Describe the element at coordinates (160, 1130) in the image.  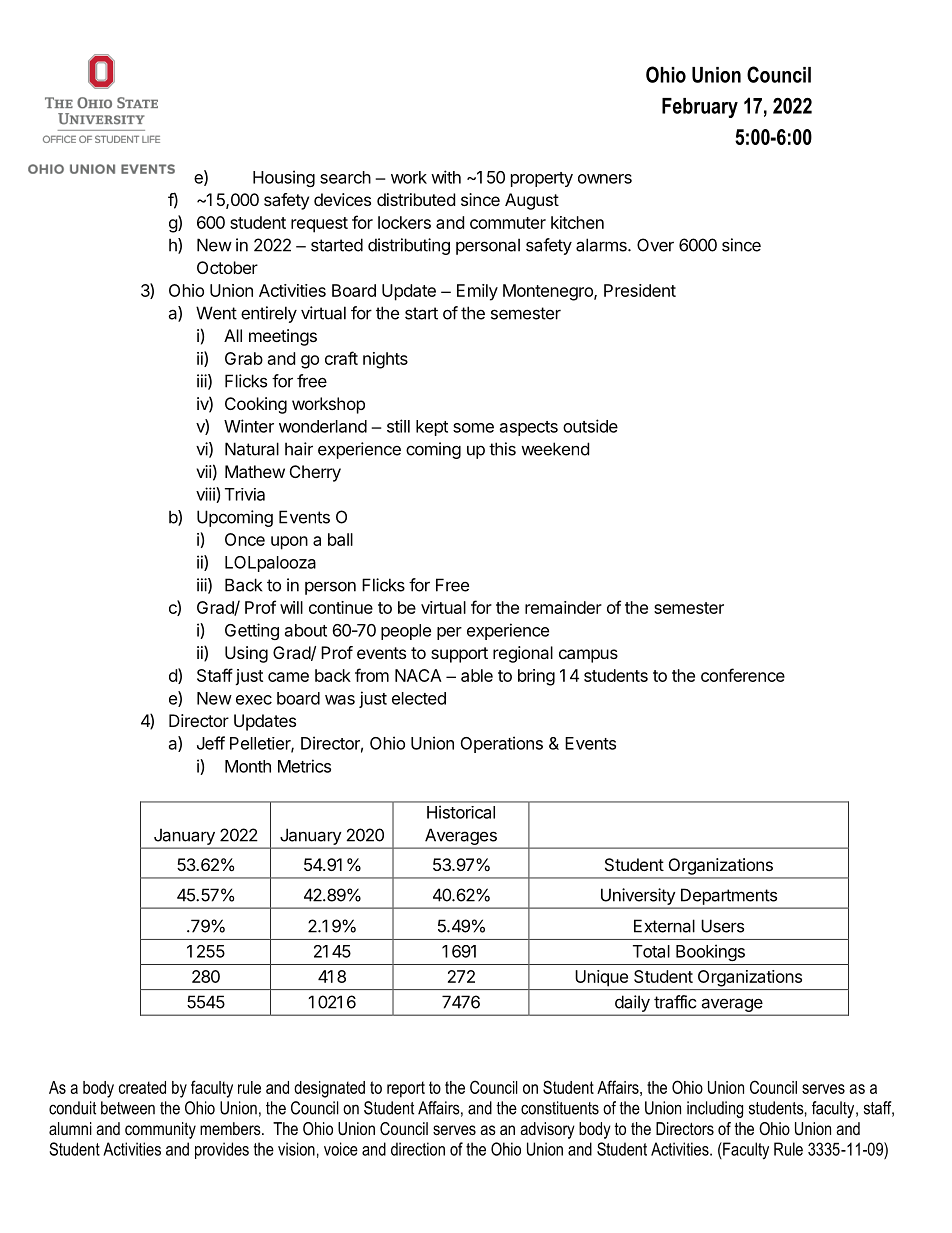
I see `community` at that location.
